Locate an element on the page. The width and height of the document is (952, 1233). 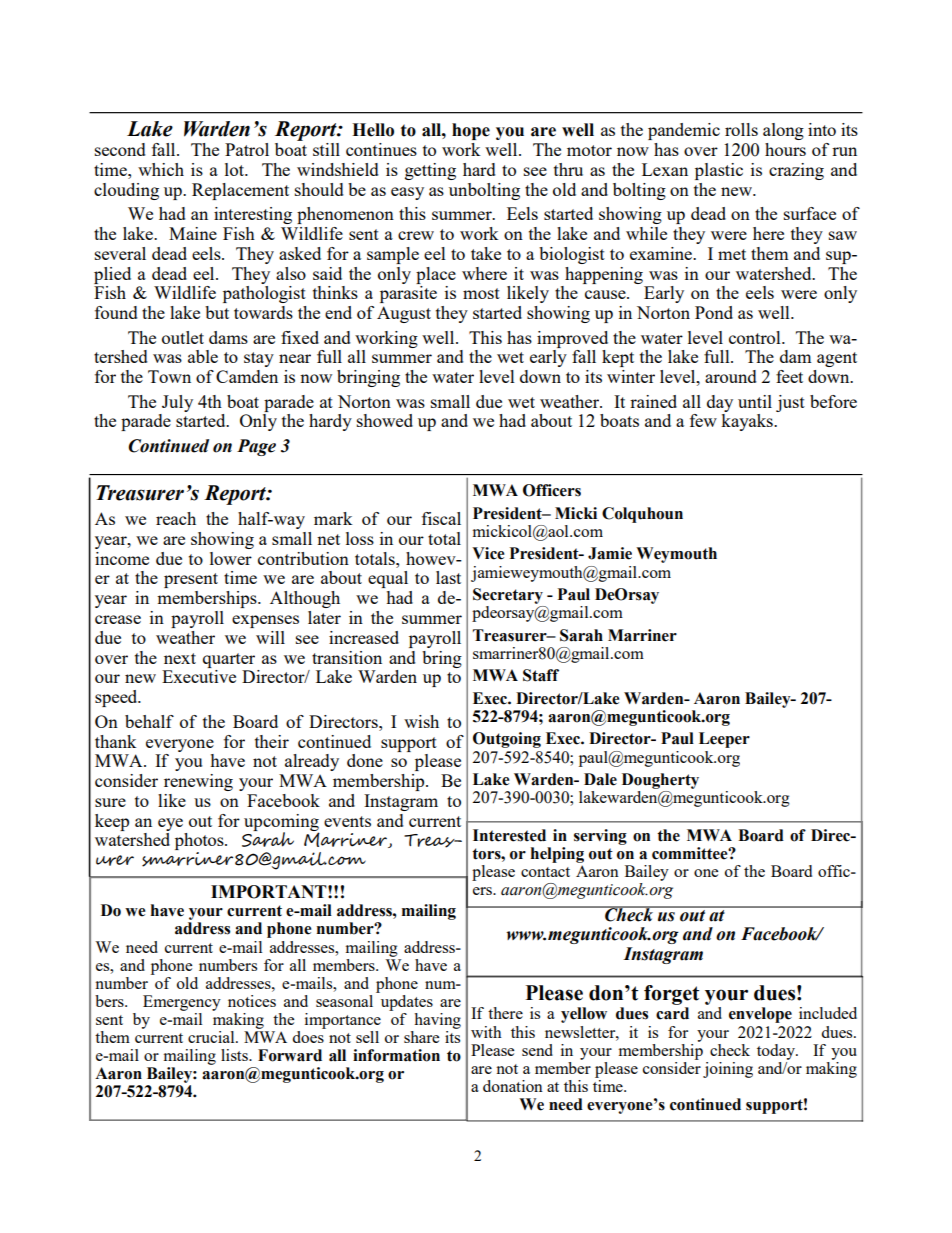
crucial is located at coordinates (212, 1037).
